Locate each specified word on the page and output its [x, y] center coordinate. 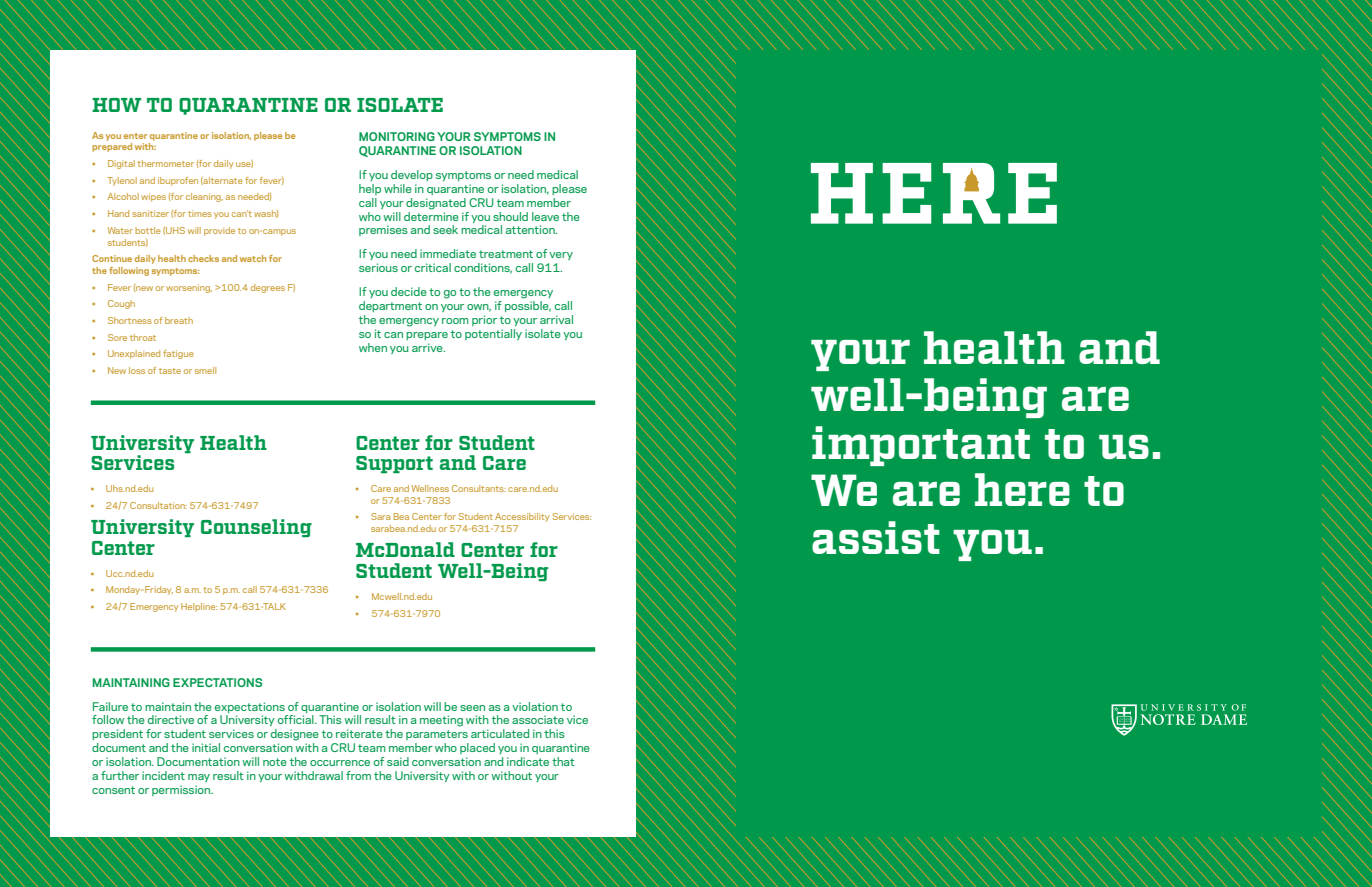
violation [535, 706]
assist [876, 537]
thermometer [166, 163]
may [199, 778]
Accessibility [522, 517]
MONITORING [397, 136]
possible [528, 306]
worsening [189, 288]
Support [394, 464]
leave [545, 216]
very [561, 256]
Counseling [256, 528]
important [921, 446]
